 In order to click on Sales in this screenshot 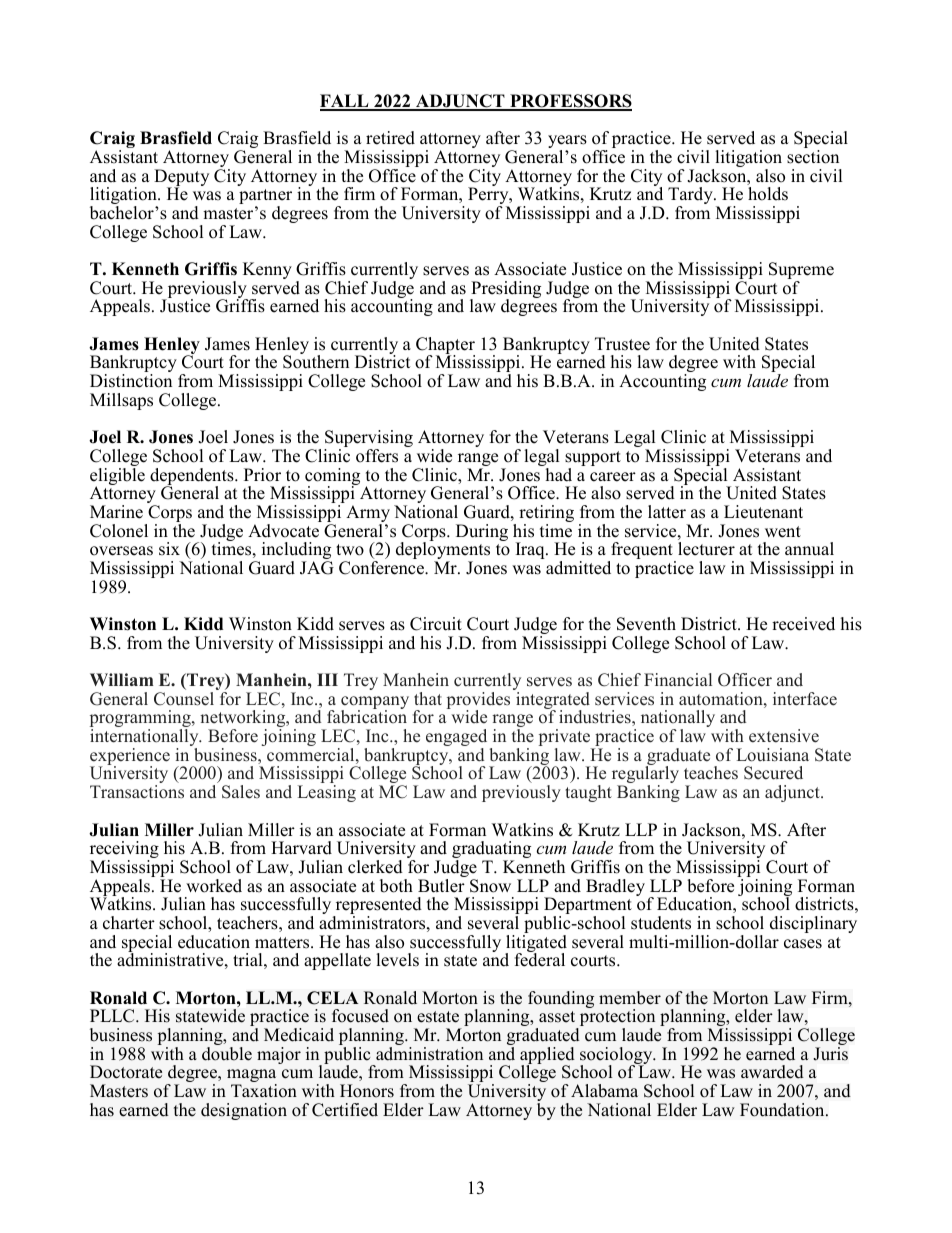, I will do `click(241, 792)`.
